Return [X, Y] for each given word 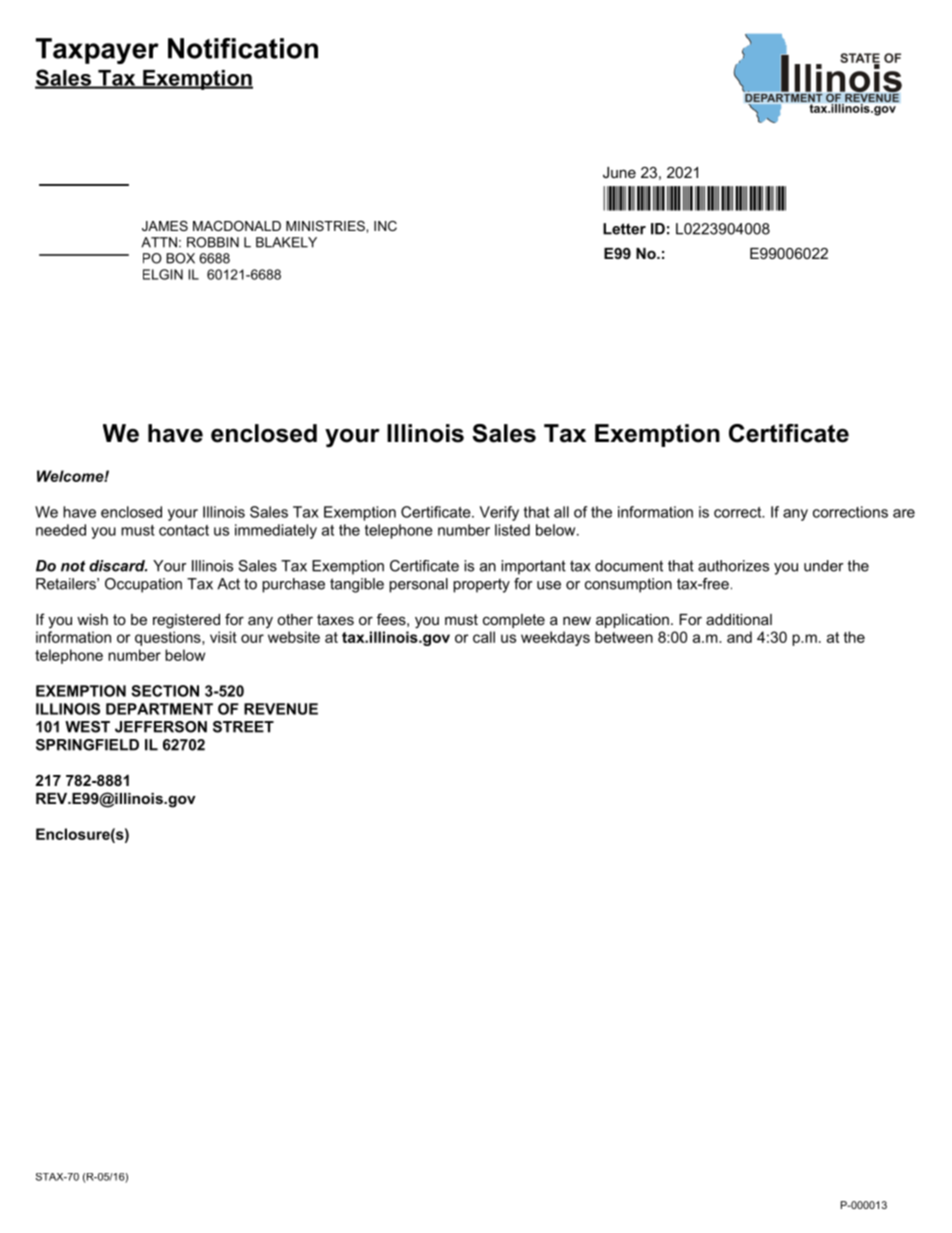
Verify [499, 513]
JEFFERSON [161, 727]
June [619, 172]
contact [184, 530]
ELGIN [163, 274]
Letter [624, 229]
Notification [243, 48]
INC [385, 226]
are [904, 513]
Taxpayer [97, 51]
